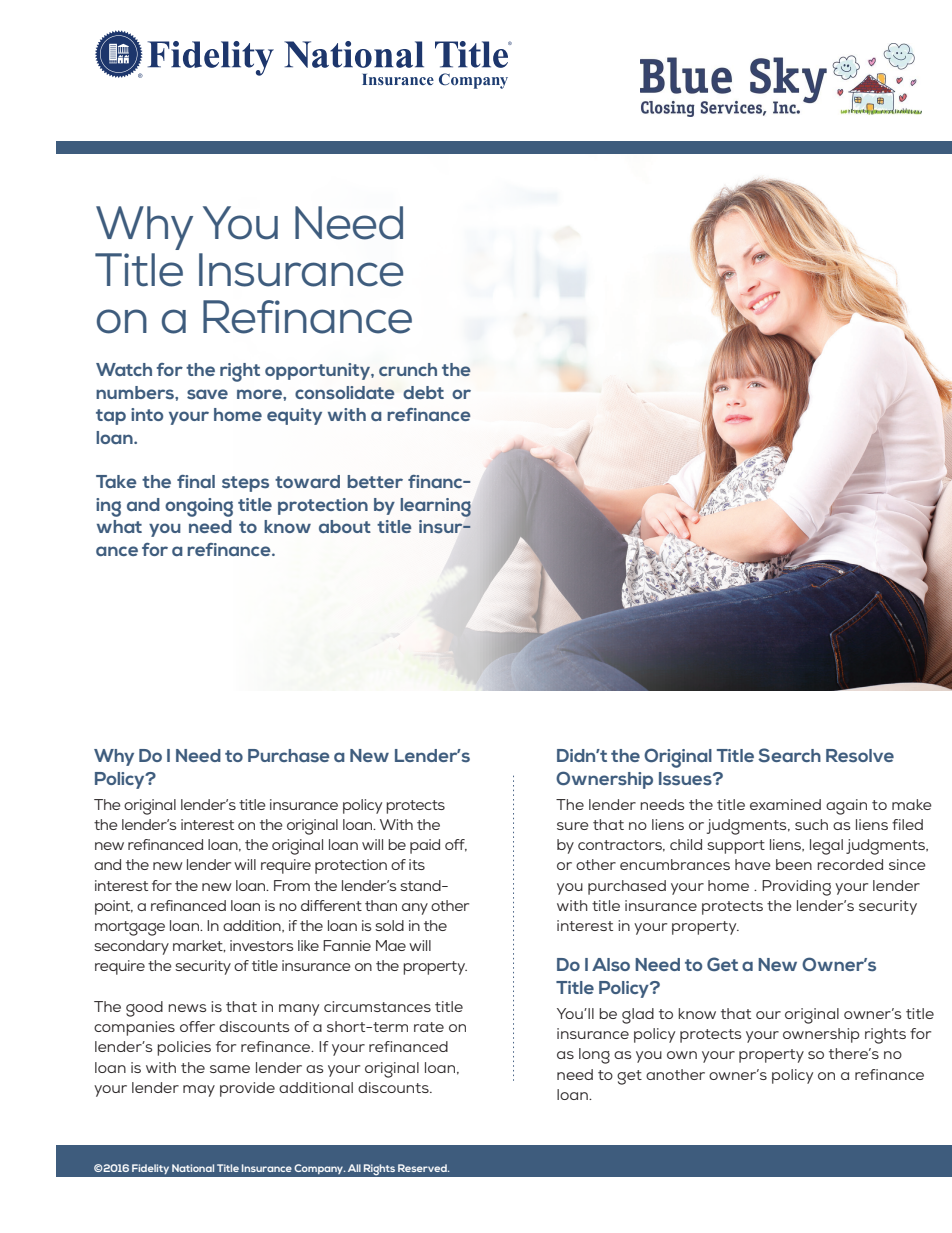 The width and height of the page is (952, 1233). Describe the element at coordinates (408, 369) in the page. I see `crunch` at that location.
